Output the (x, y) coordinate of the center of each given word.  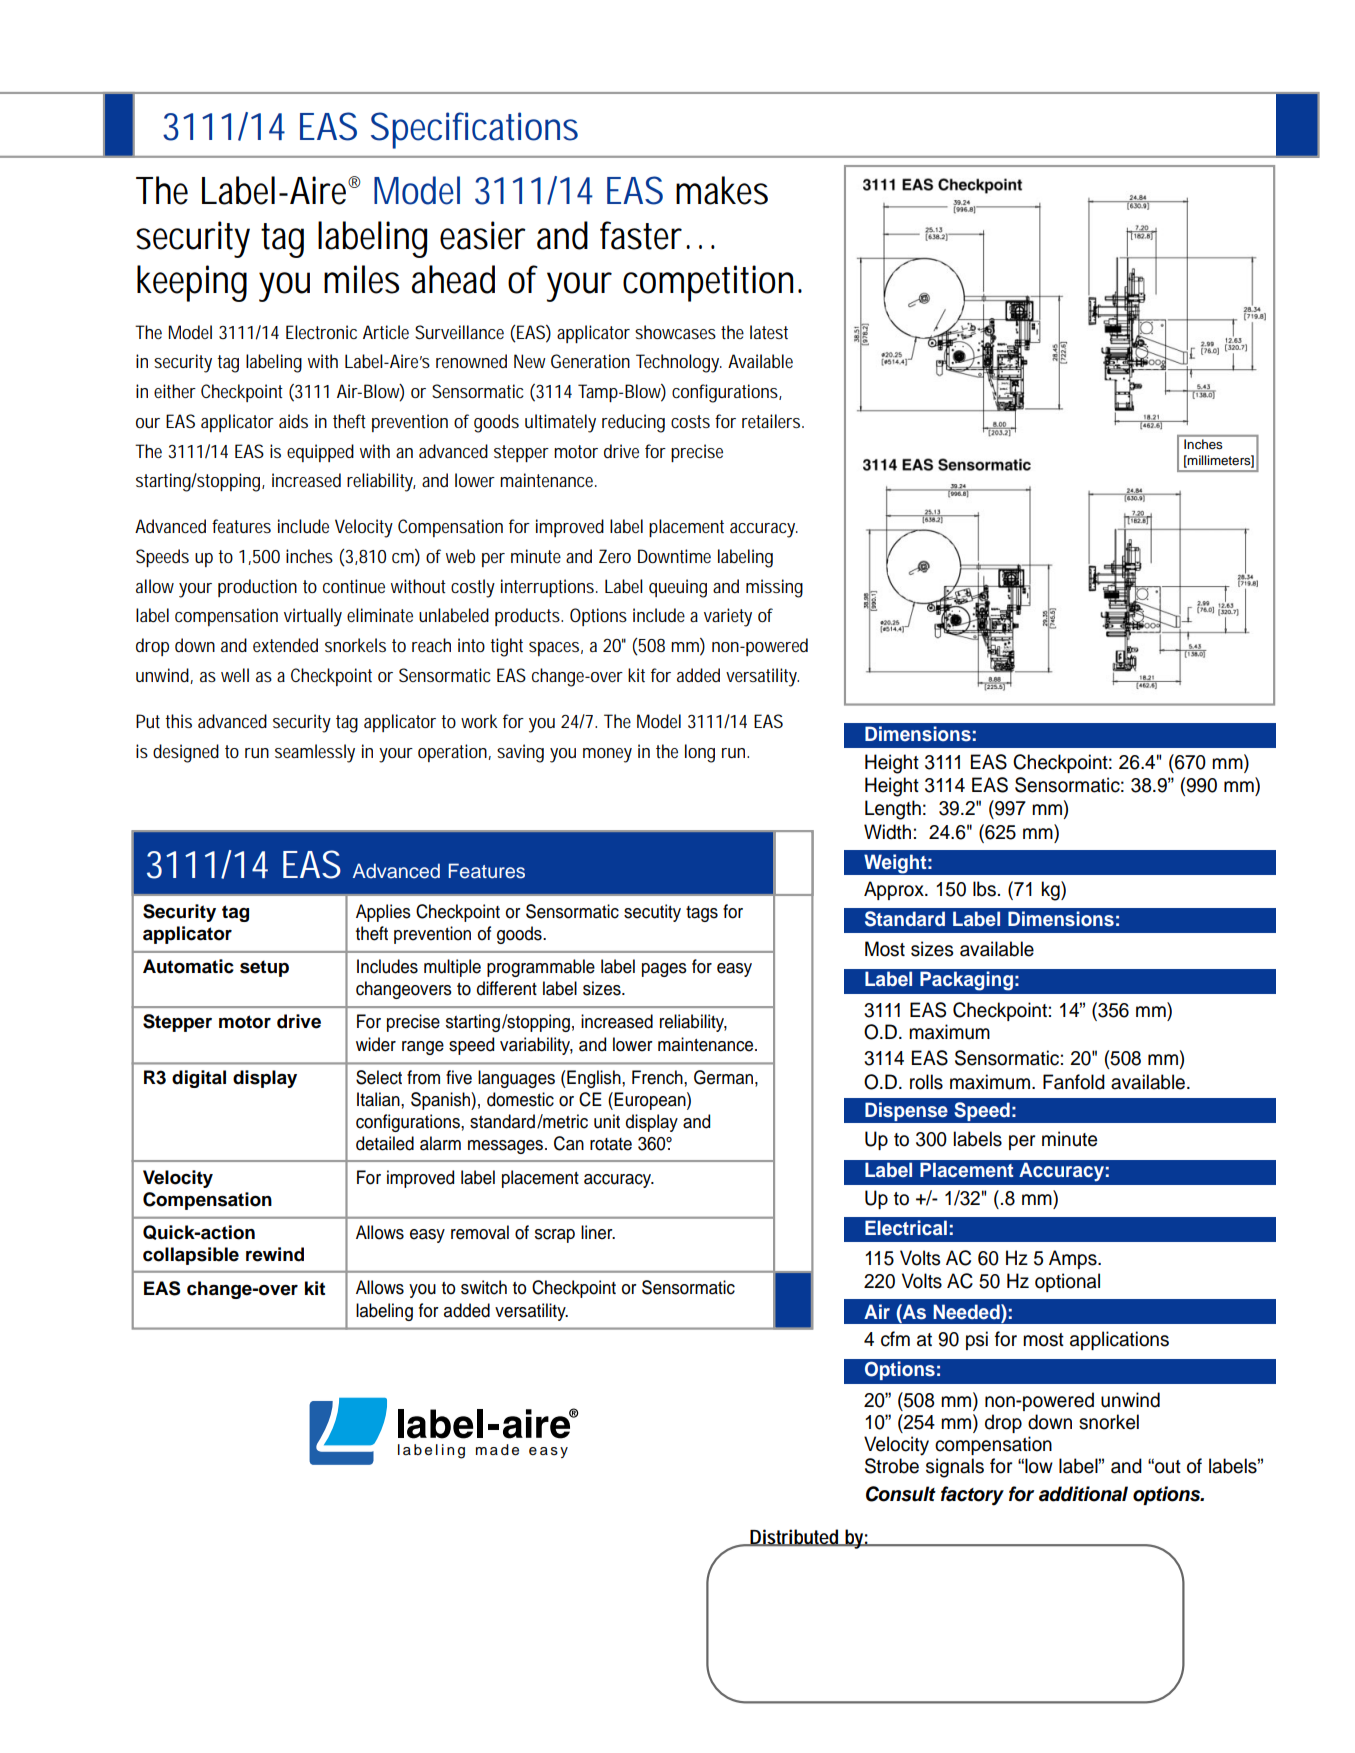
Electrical (906, 1228)
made (497, 1450)
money (607, 755)
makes (722, 190)
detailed (385, 1143)
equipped (320, 453)
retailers (773, 421)
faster (643, 235)
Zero (615, 556)
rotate (611, 1144)
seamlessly (315, 753)
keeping (192, 283)
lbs (984, 889)
